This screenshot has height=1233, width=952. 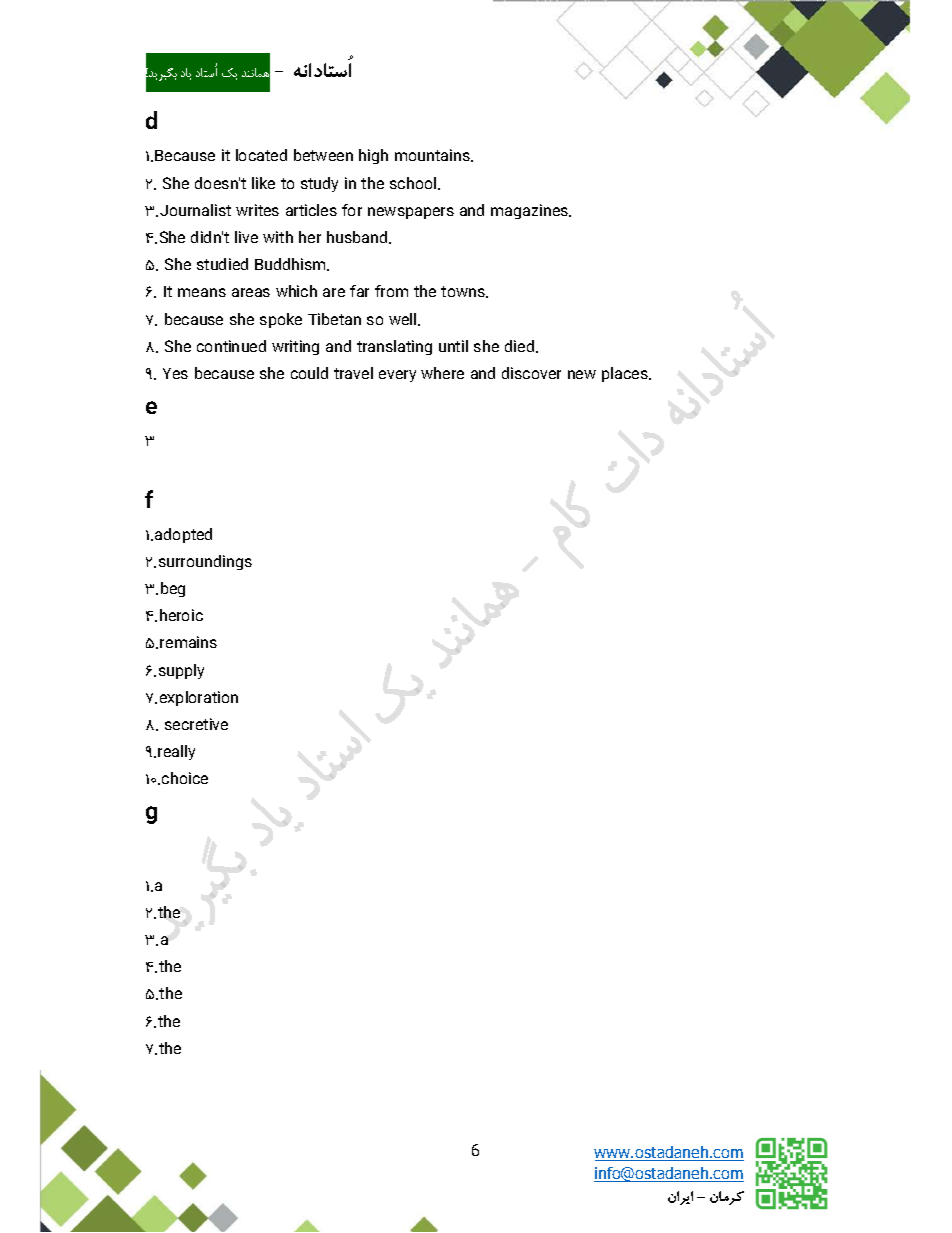 I want to click on places, so click(x=626, y=374).
